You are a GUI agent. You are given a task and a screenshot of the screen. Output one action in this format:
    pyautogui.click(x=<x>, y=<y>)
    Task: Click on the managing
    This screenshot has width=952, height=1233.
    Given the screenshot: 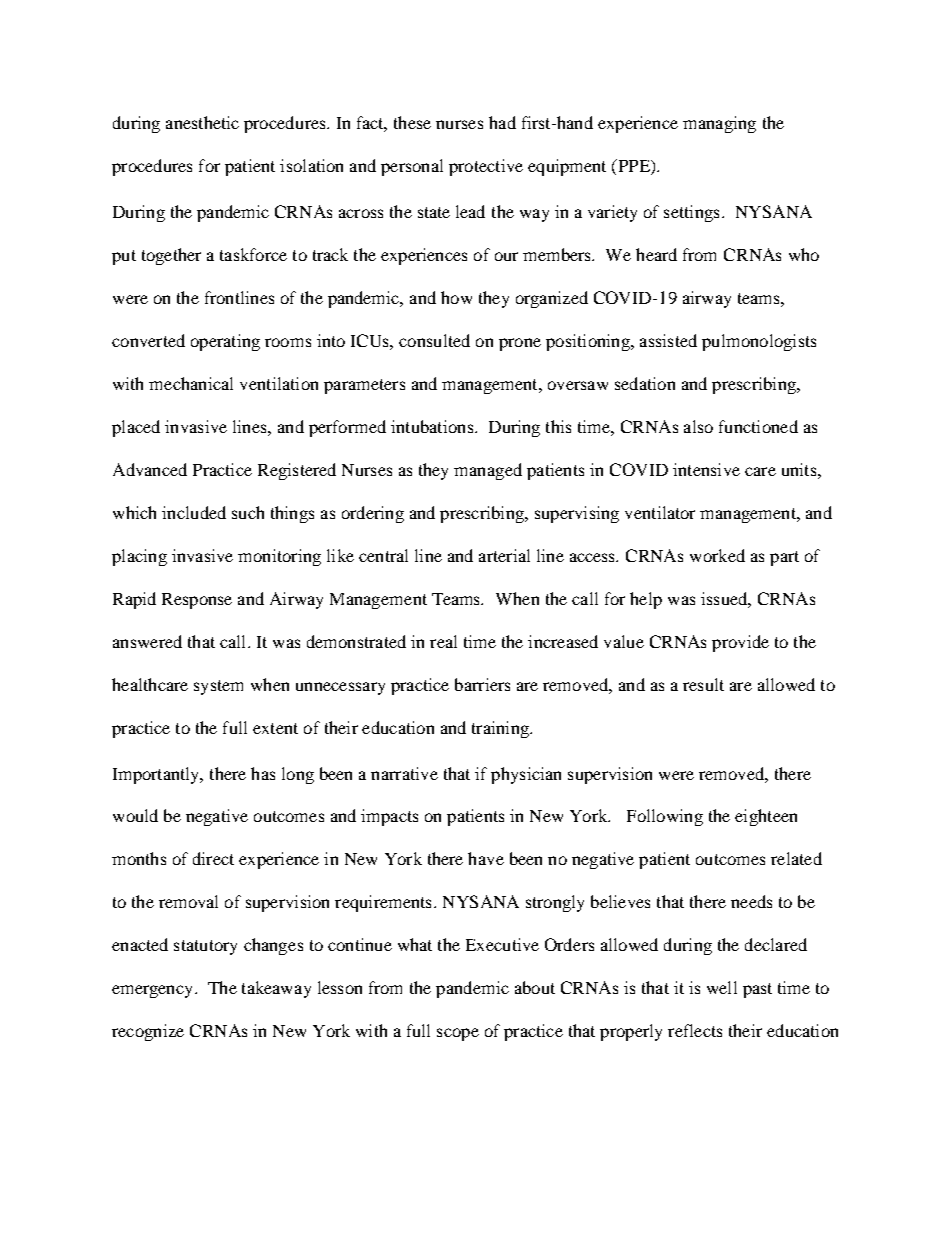 What is the action you would take?
    pyautogui.click(x=719, y=124)
